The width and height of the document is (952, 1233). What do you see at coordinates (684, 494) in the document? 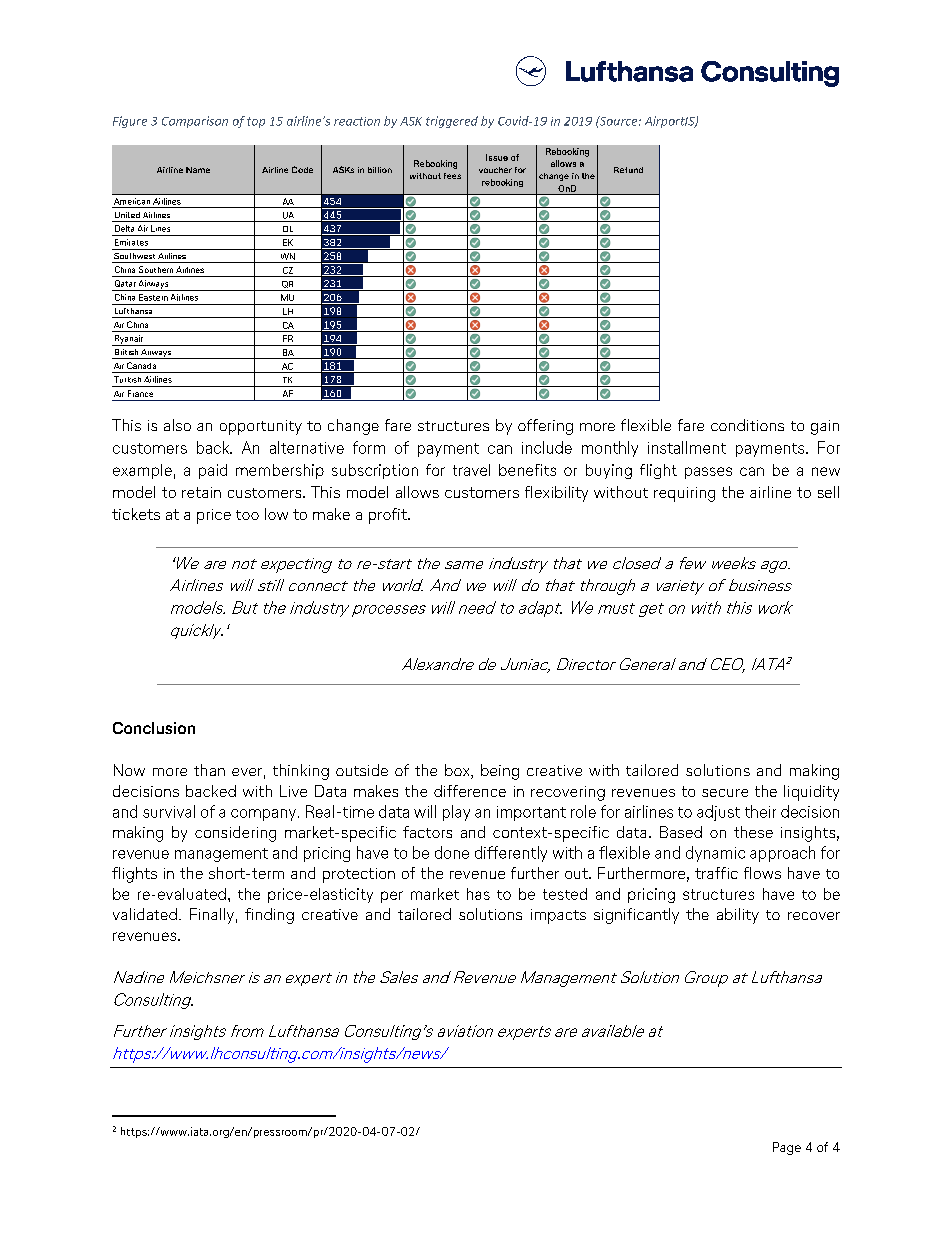
I see `requiring` at bounding box center [684, 494].
